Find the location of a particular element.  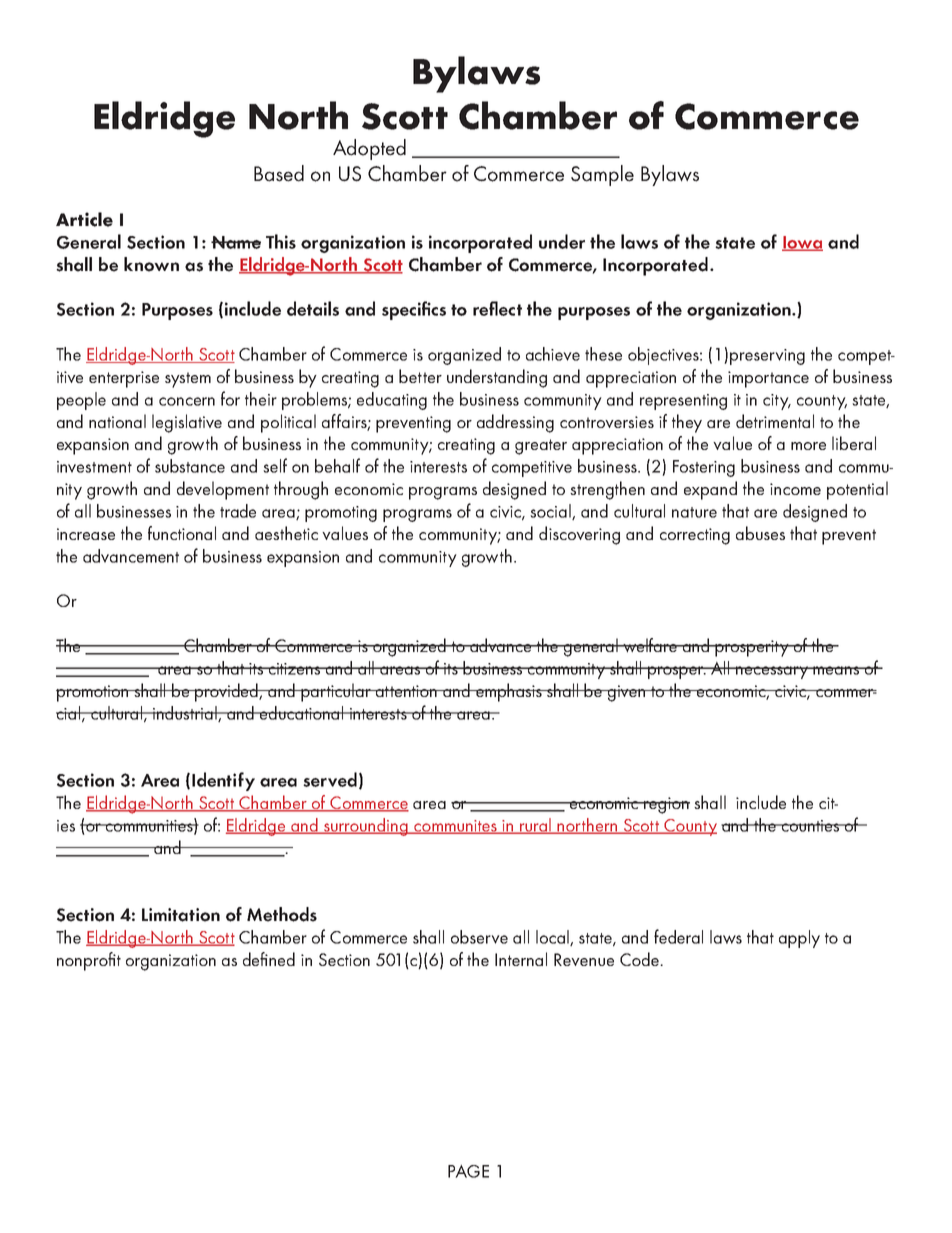

Adopted is located at coordinates (369, 149).
